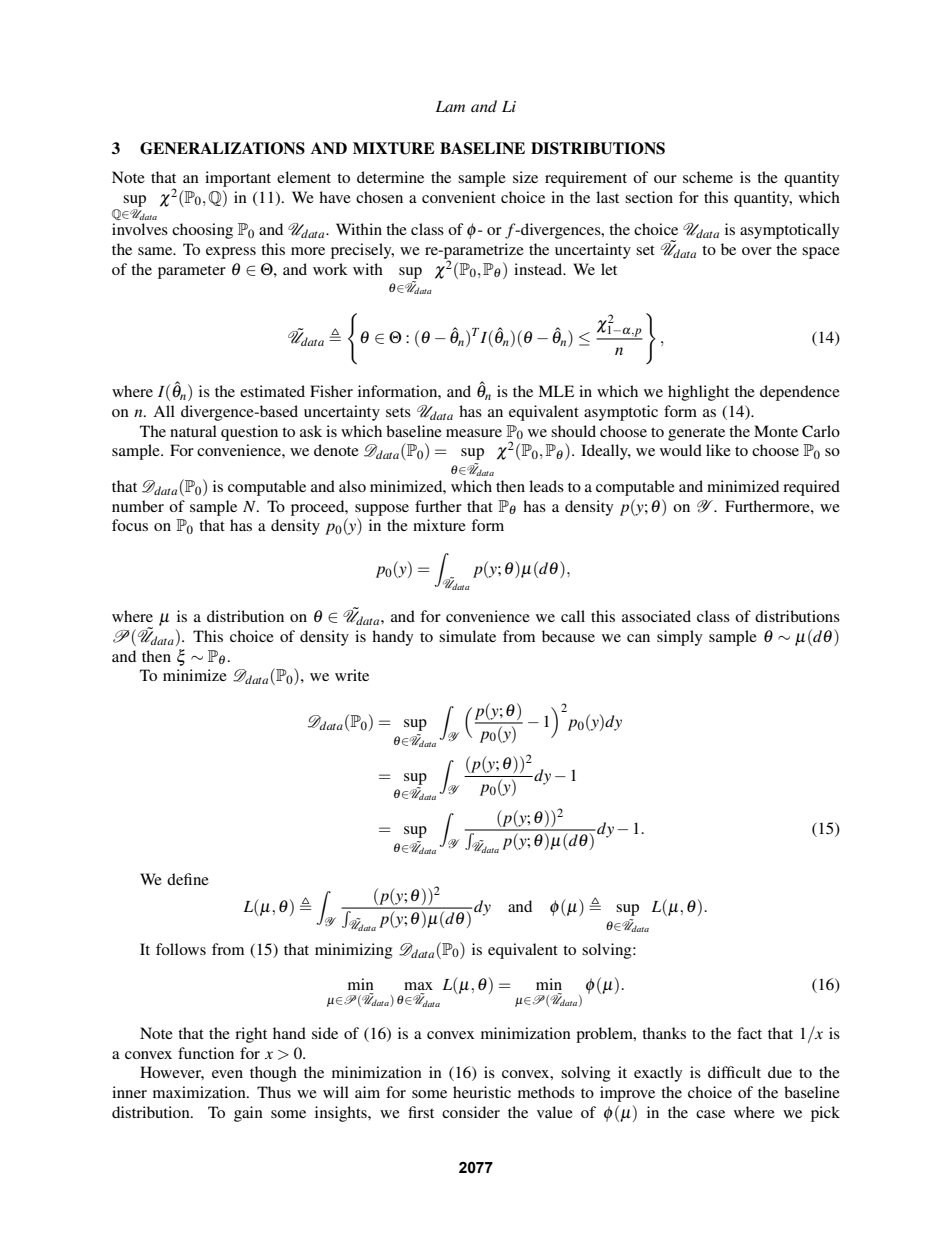 This image has height=1233, width=952. Describe the element at coordinates (222, 148) in the image. I see `GENERALIZATIONS` at that location.
